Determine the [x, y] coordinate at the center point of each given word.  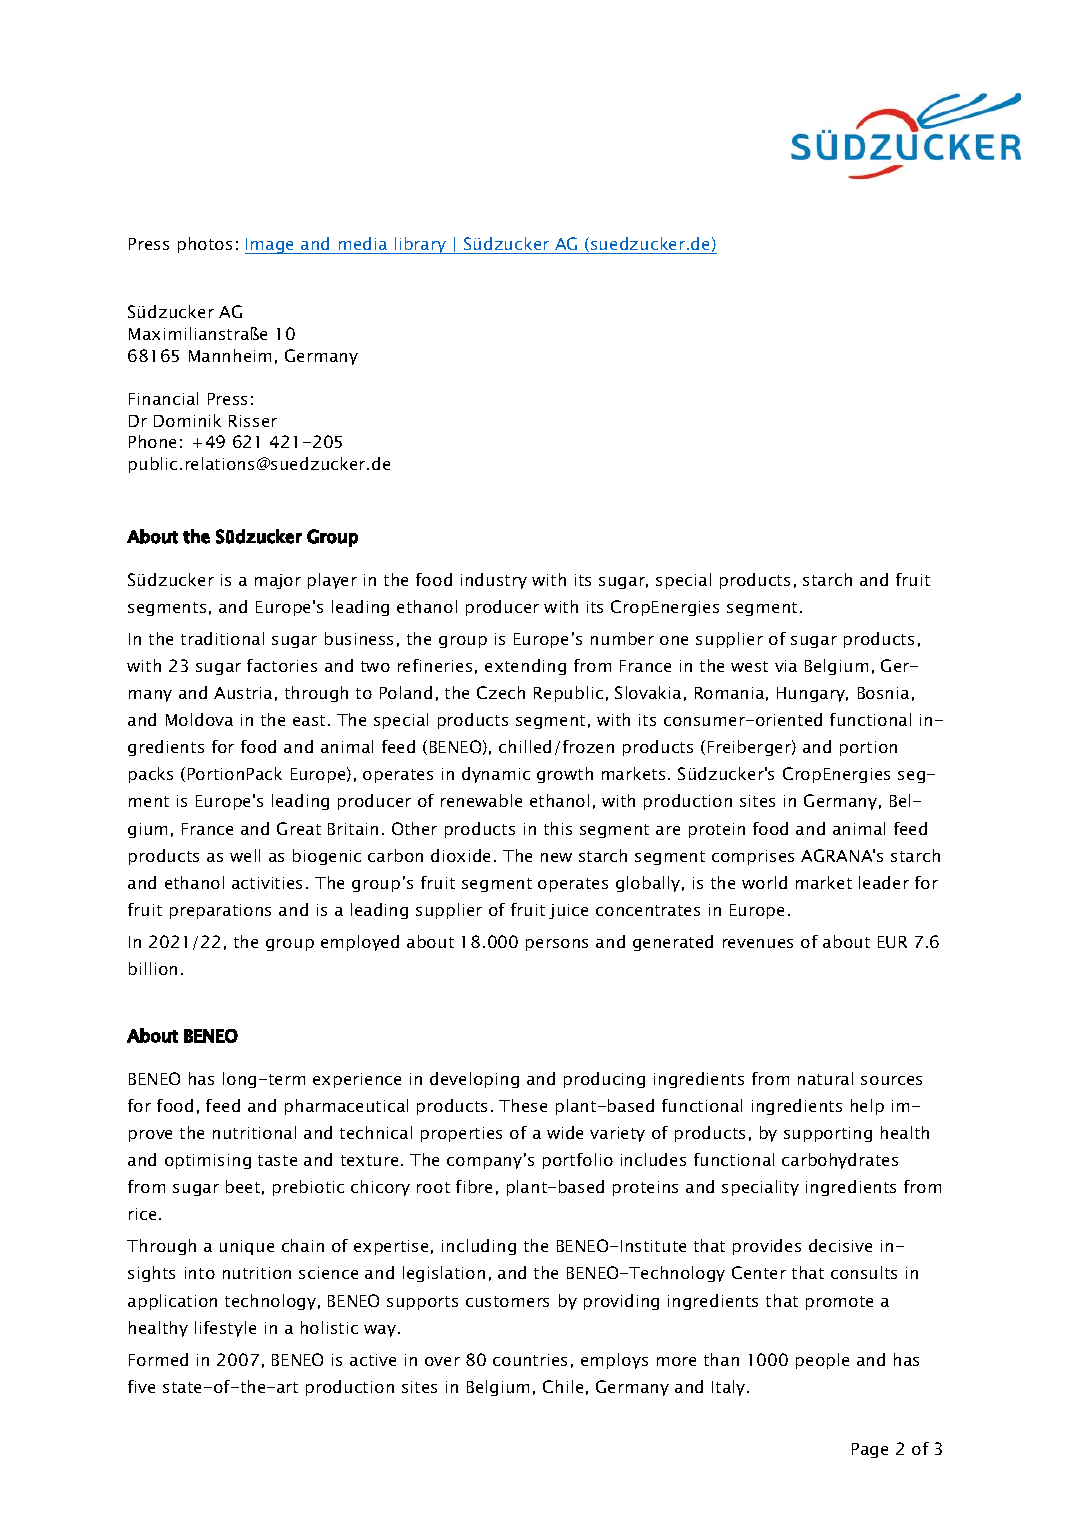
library [420, 245]
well [245, 855]
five [141, 1386]
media [363, 243]
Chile [563, 1386]
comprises [753, 857]
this [558, 828]
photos [205, 245]
